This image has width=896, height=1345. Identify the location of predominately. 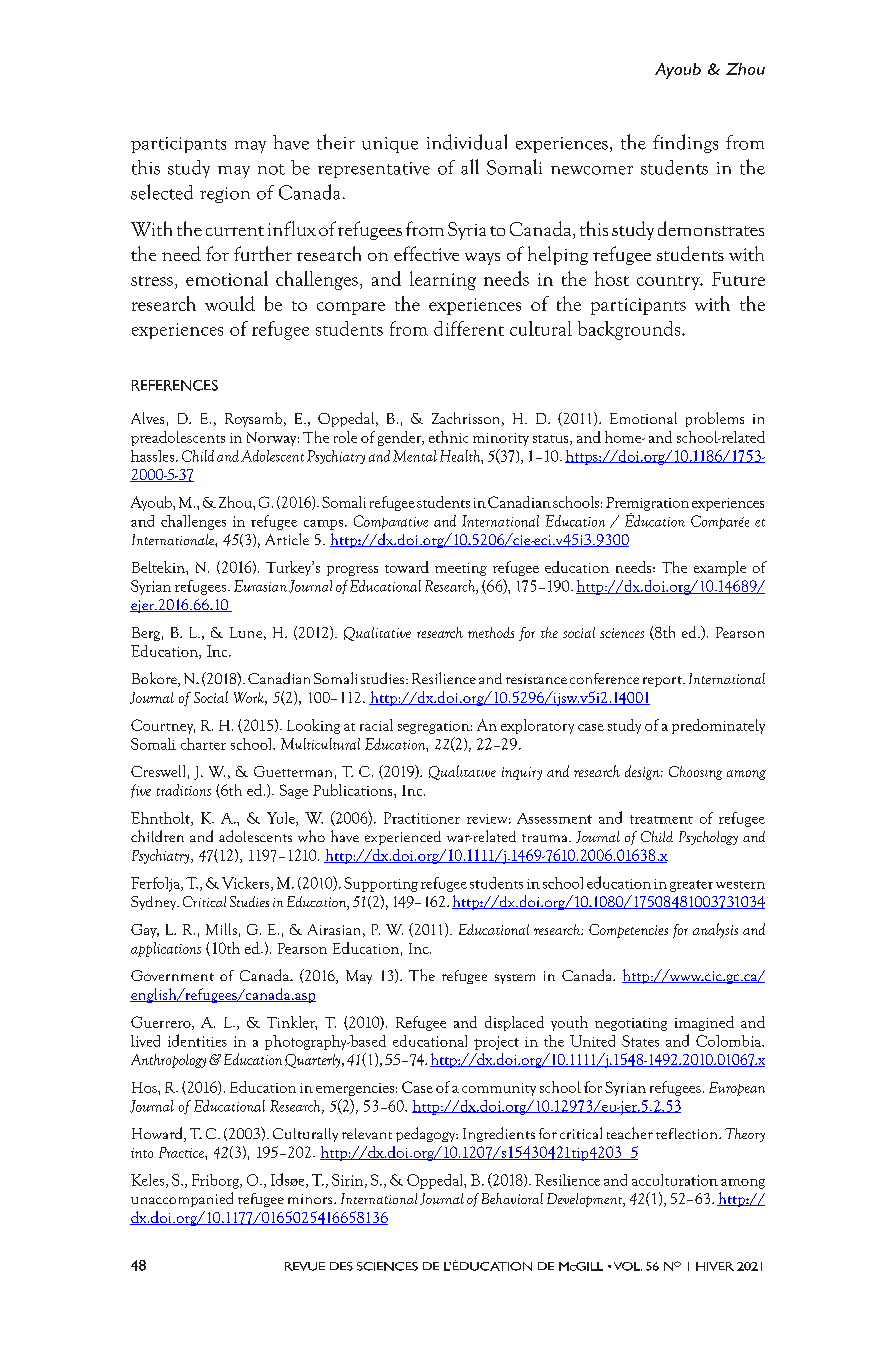
(718, 726).
